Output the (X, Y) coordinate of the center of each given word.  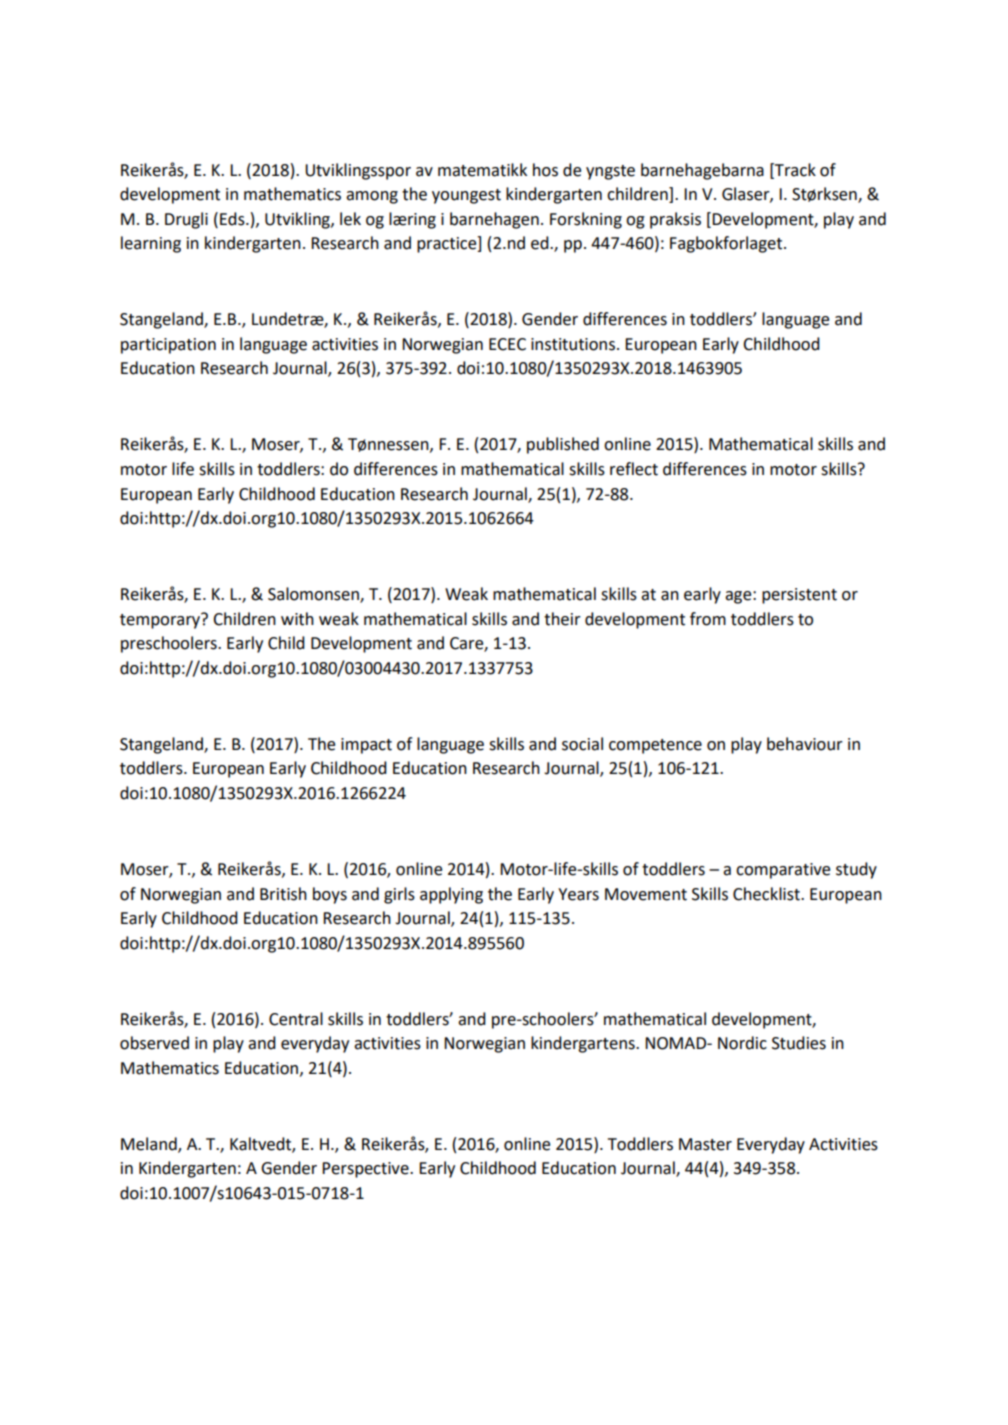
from (708, 619)
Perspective (366, 1170)
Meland (150, 1145)
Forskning (586, 220)
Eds (233, 219)
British (283, 894)
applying (451, 895)
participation (168, 346)
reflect (634, 469)
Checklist (767, 894)
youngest (466, 196)
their (562, 619)
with (297, 619)
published (563, 445)
